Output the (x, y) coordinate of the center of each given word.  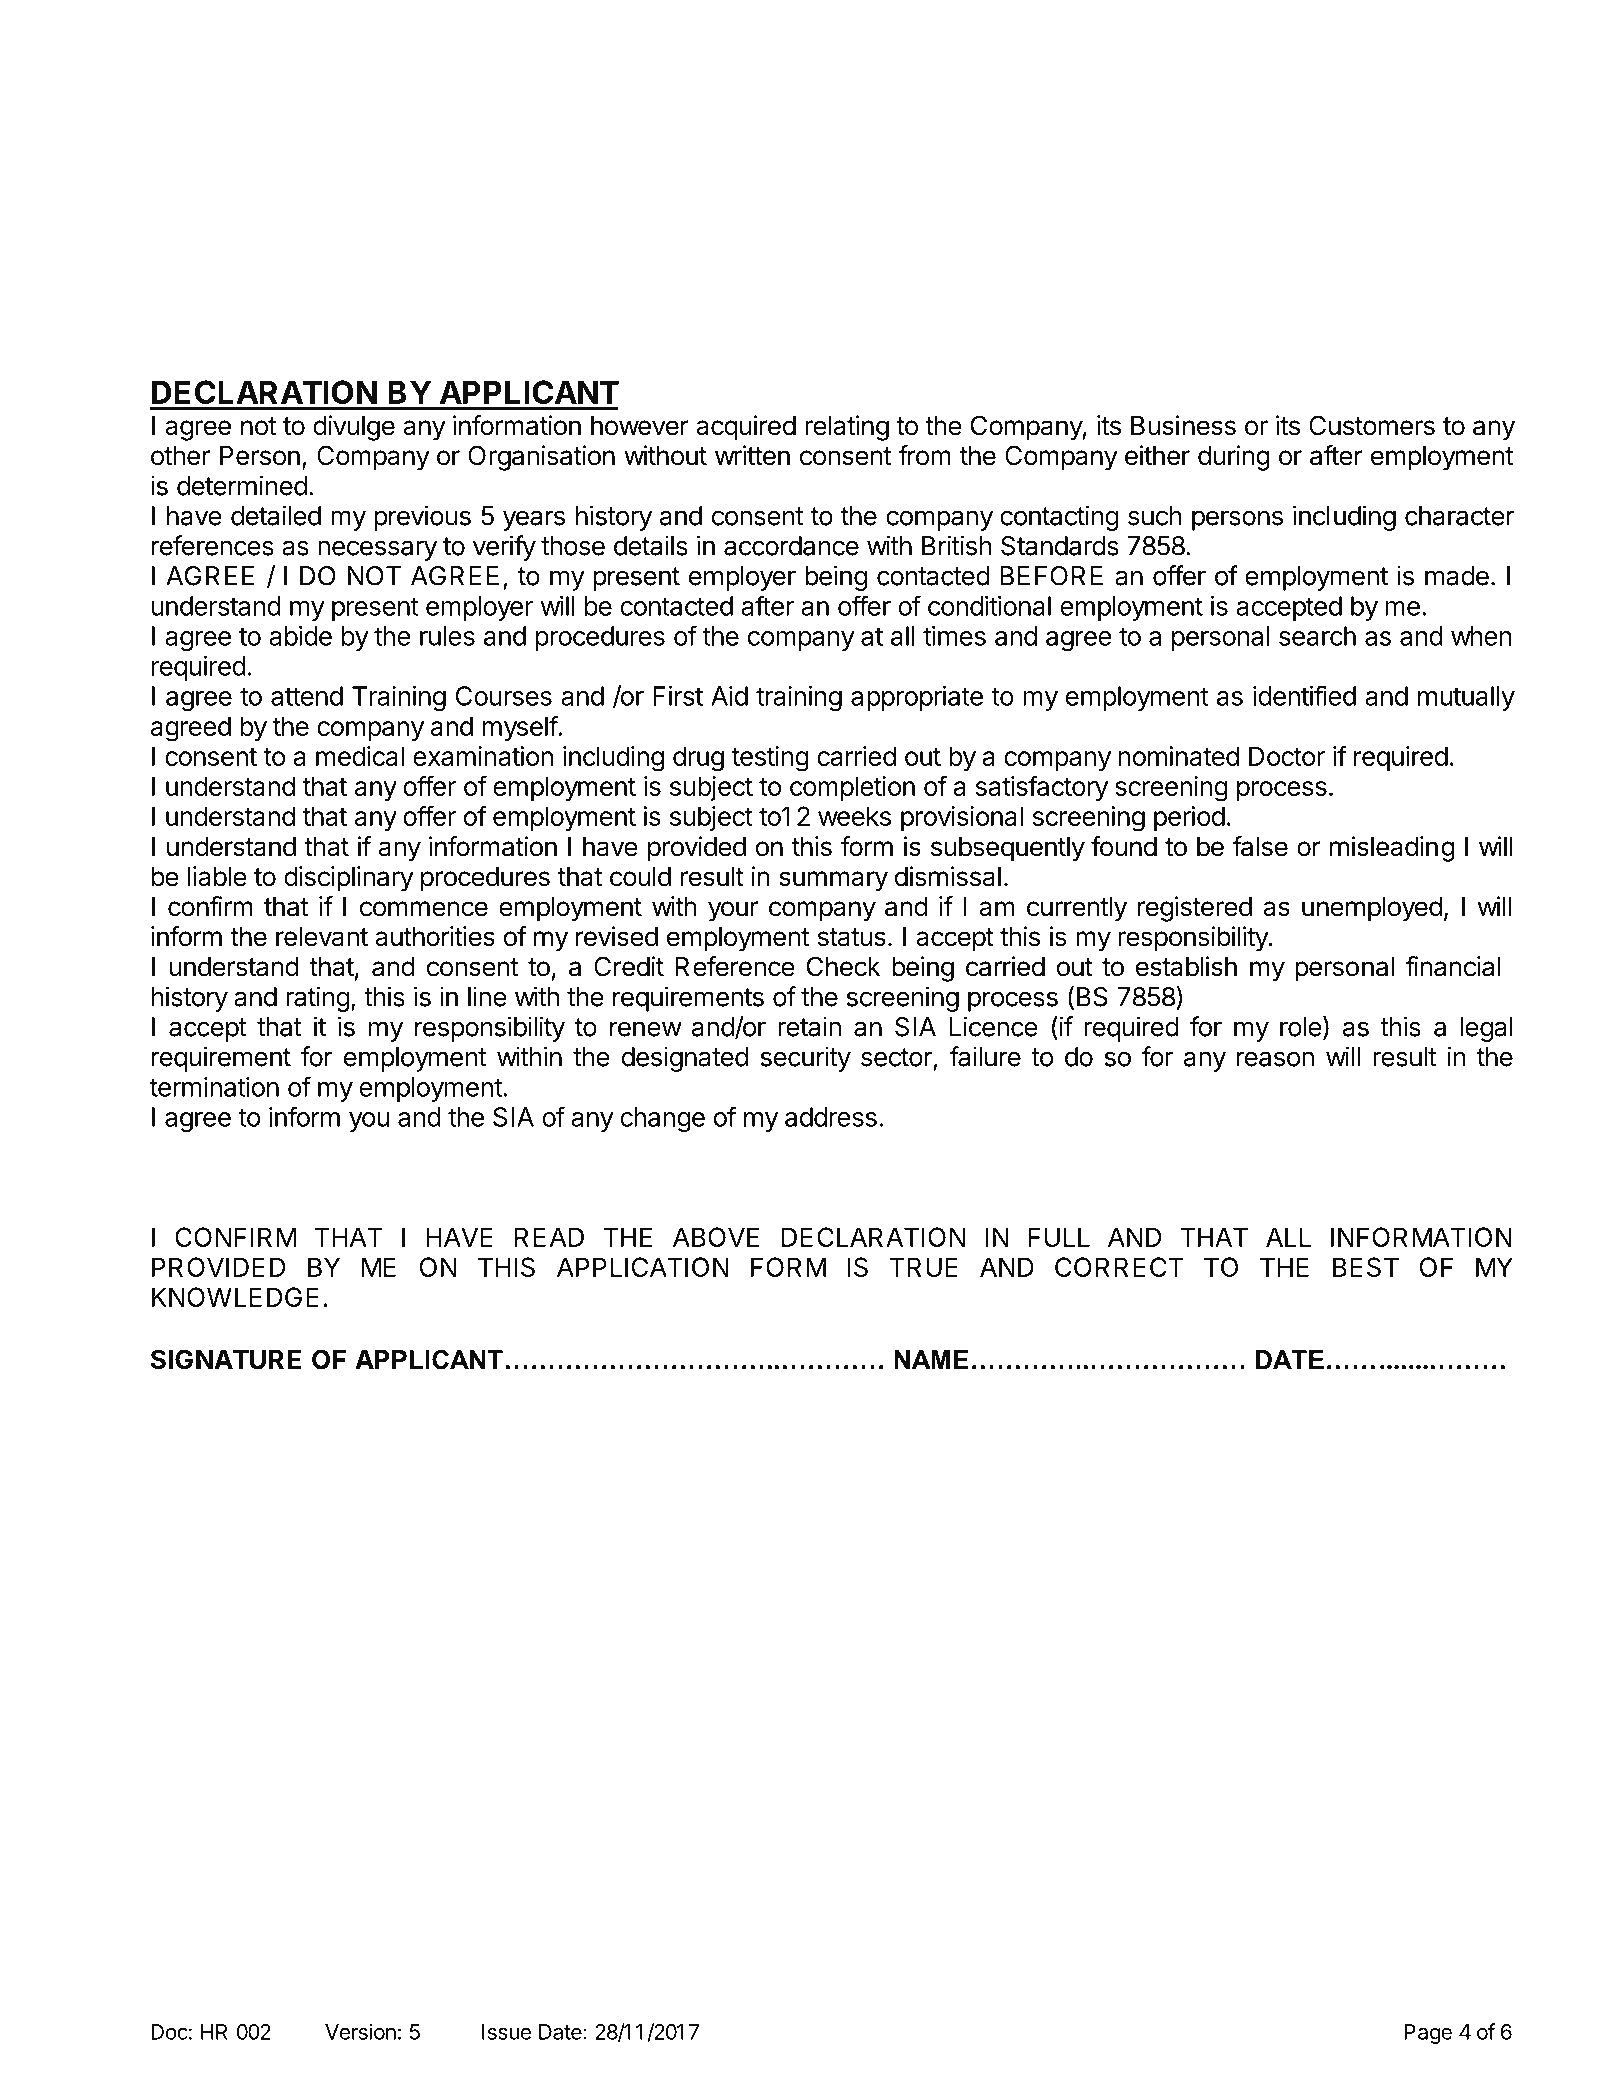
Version (360, 2031)
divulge (354, 428)
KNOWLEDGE (235, 1297)
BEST (1366, 1267)
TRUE (924, 1267)
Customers (1372, 425)
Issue (506, 2032)
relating (847, 428)
